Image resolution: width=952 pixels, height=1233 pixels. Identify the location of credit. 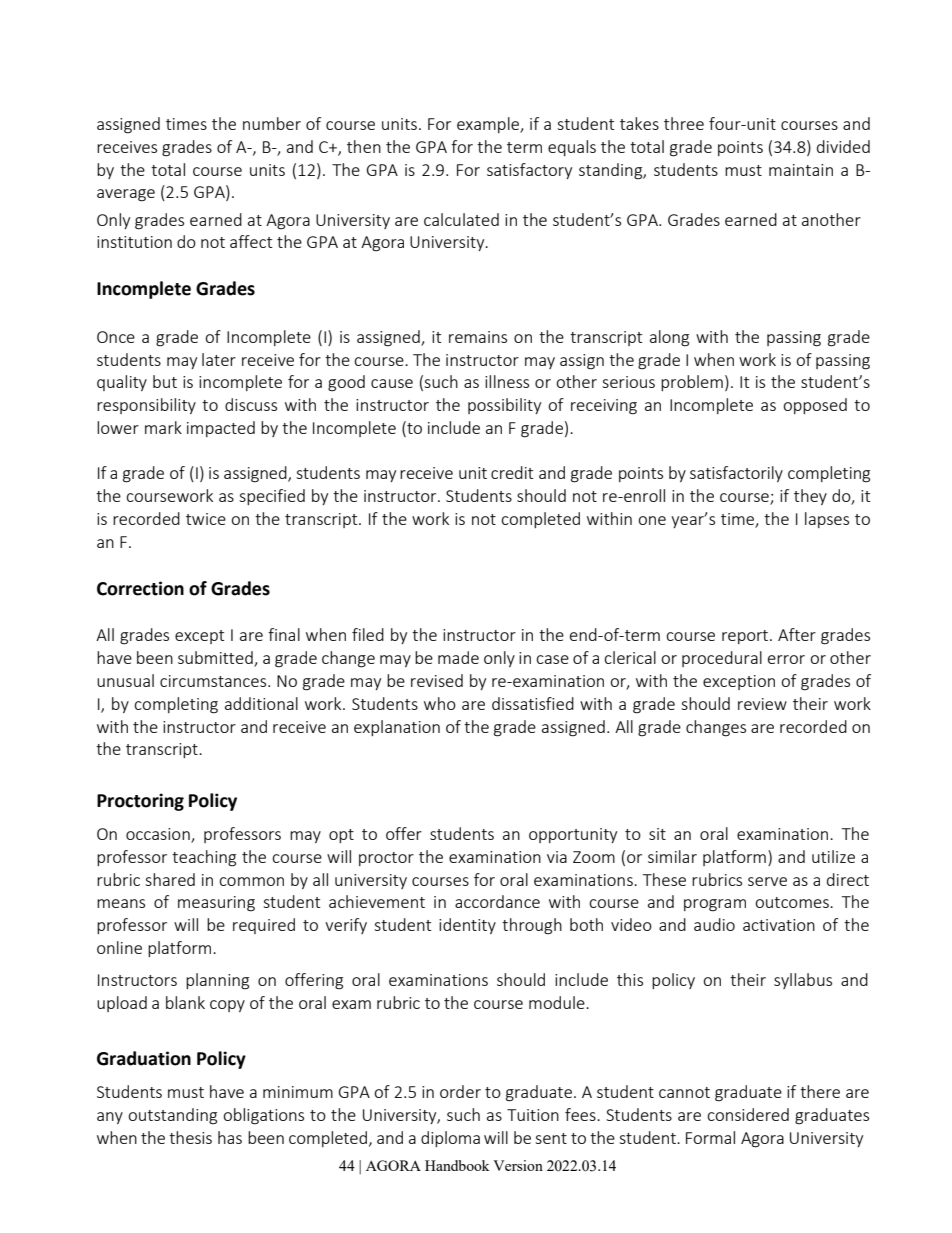
(512, 472).
